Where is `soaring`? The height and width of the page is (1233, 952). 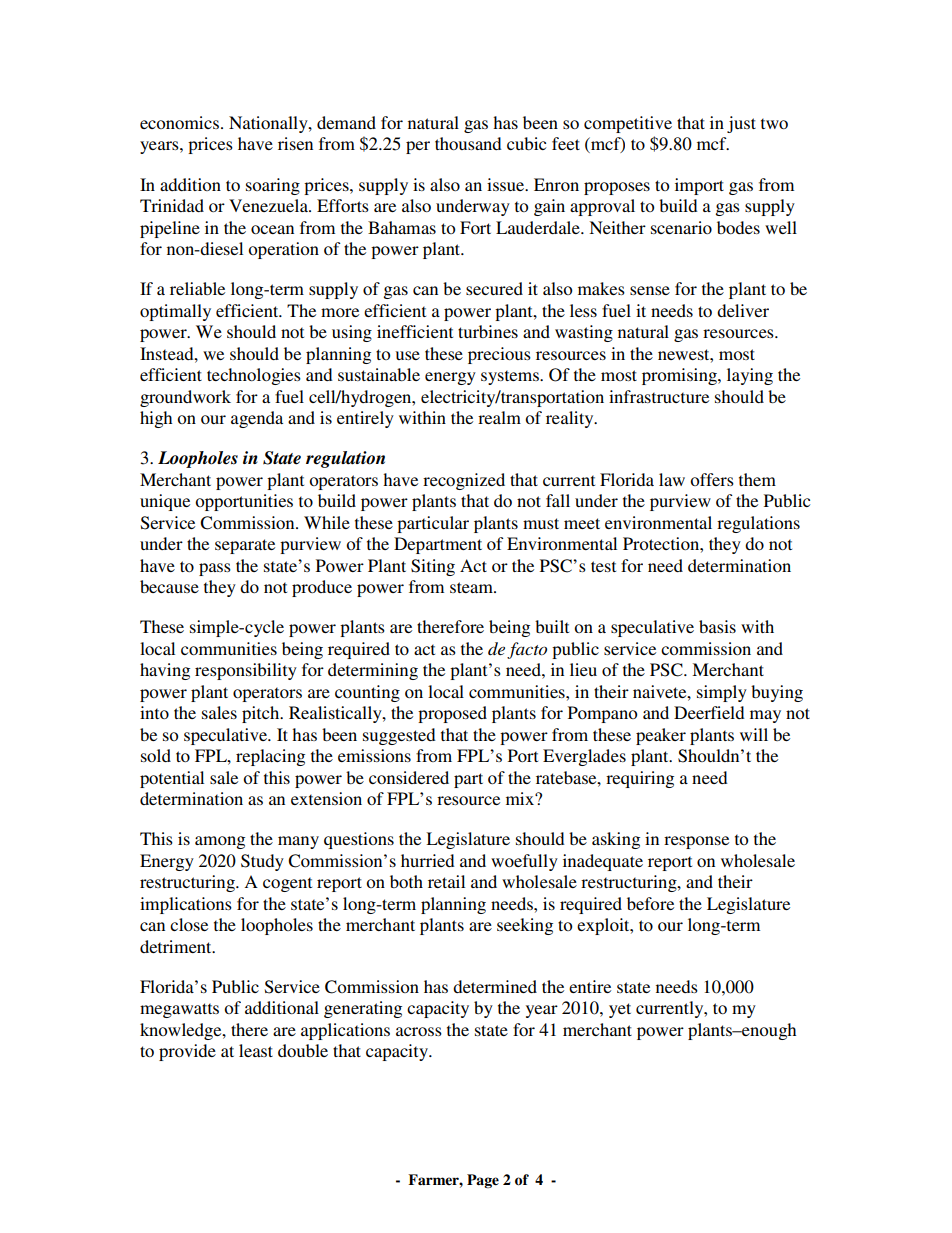 soaring is located at coordinates (273, 186).
